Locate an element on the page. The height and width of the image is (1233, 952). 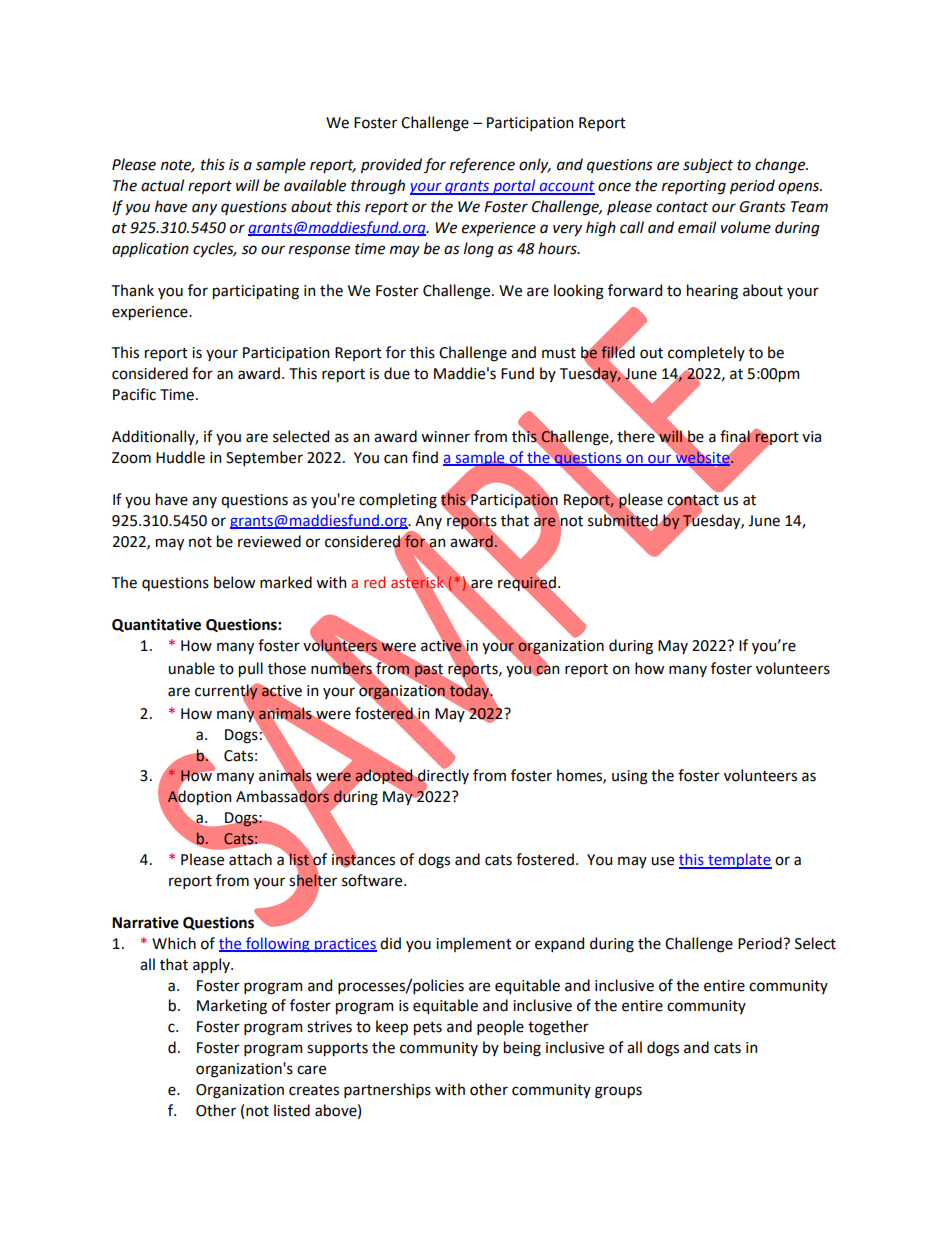
Marketing is located at coordinates (232, 1007).
